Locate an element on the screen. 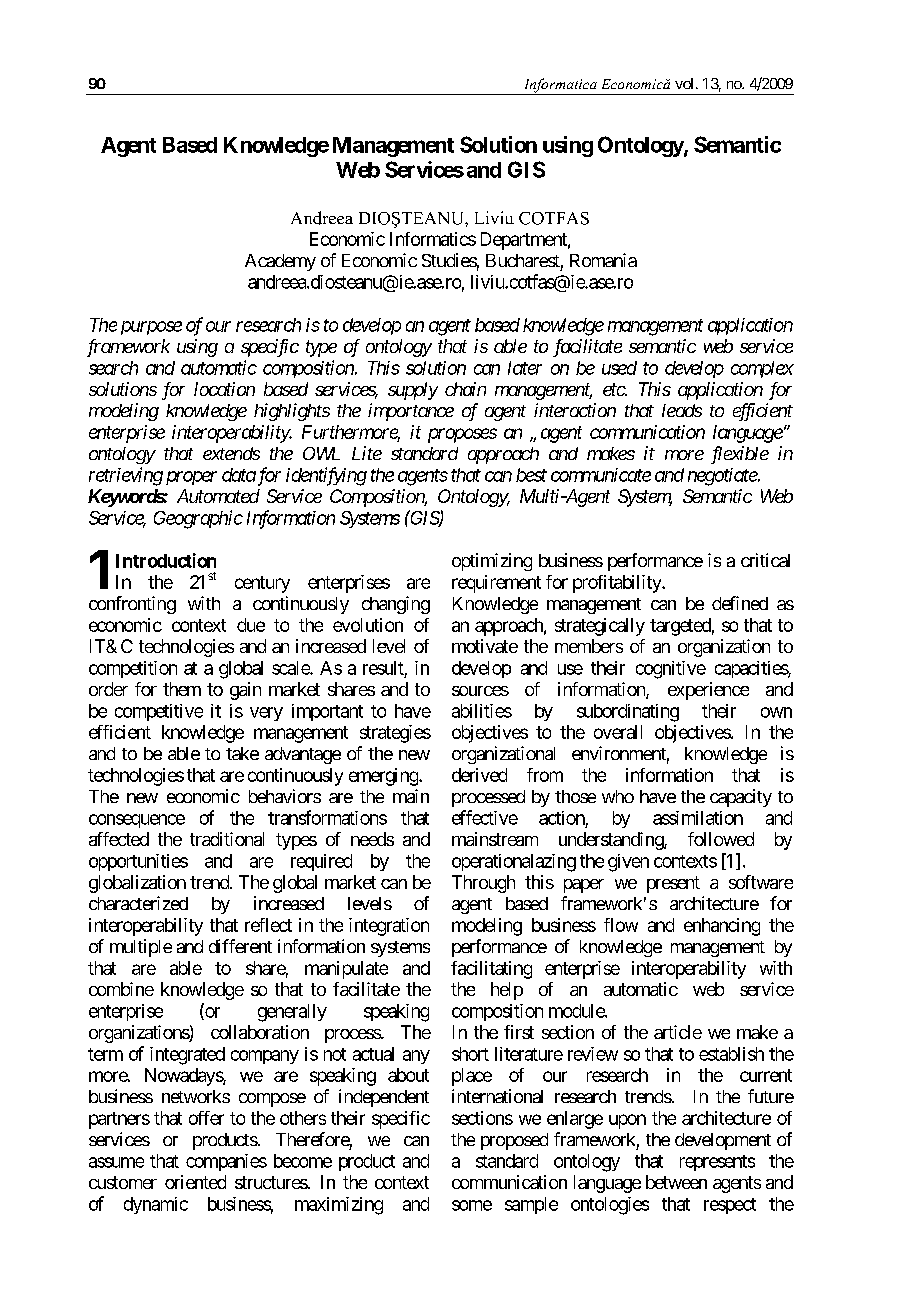 This screenshot has width=924, height=1308. proposed is located at coordinates (514, 1141).
